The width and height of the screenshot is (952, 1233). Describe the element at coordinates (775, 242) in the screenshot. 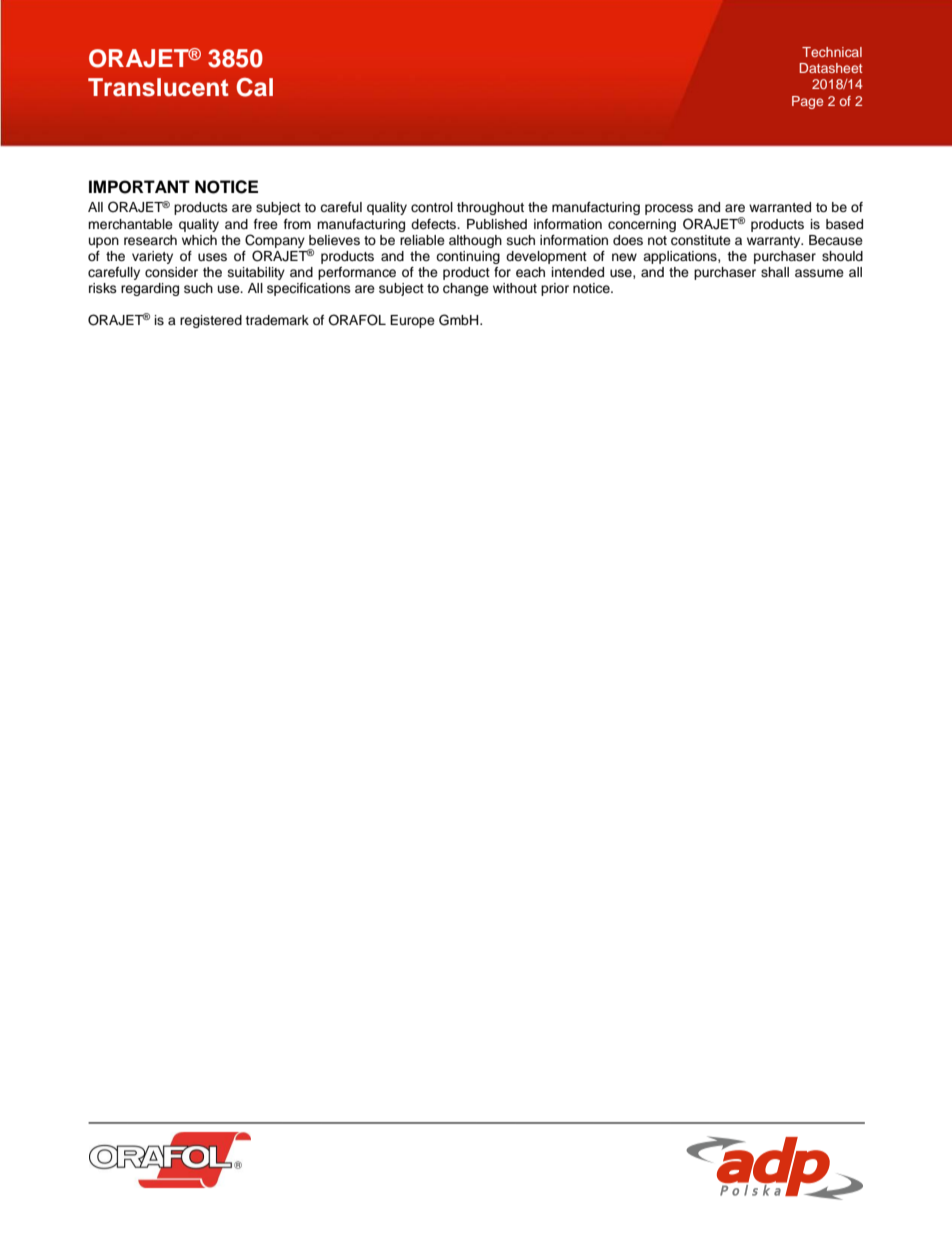

I see `warranty` at that location.
